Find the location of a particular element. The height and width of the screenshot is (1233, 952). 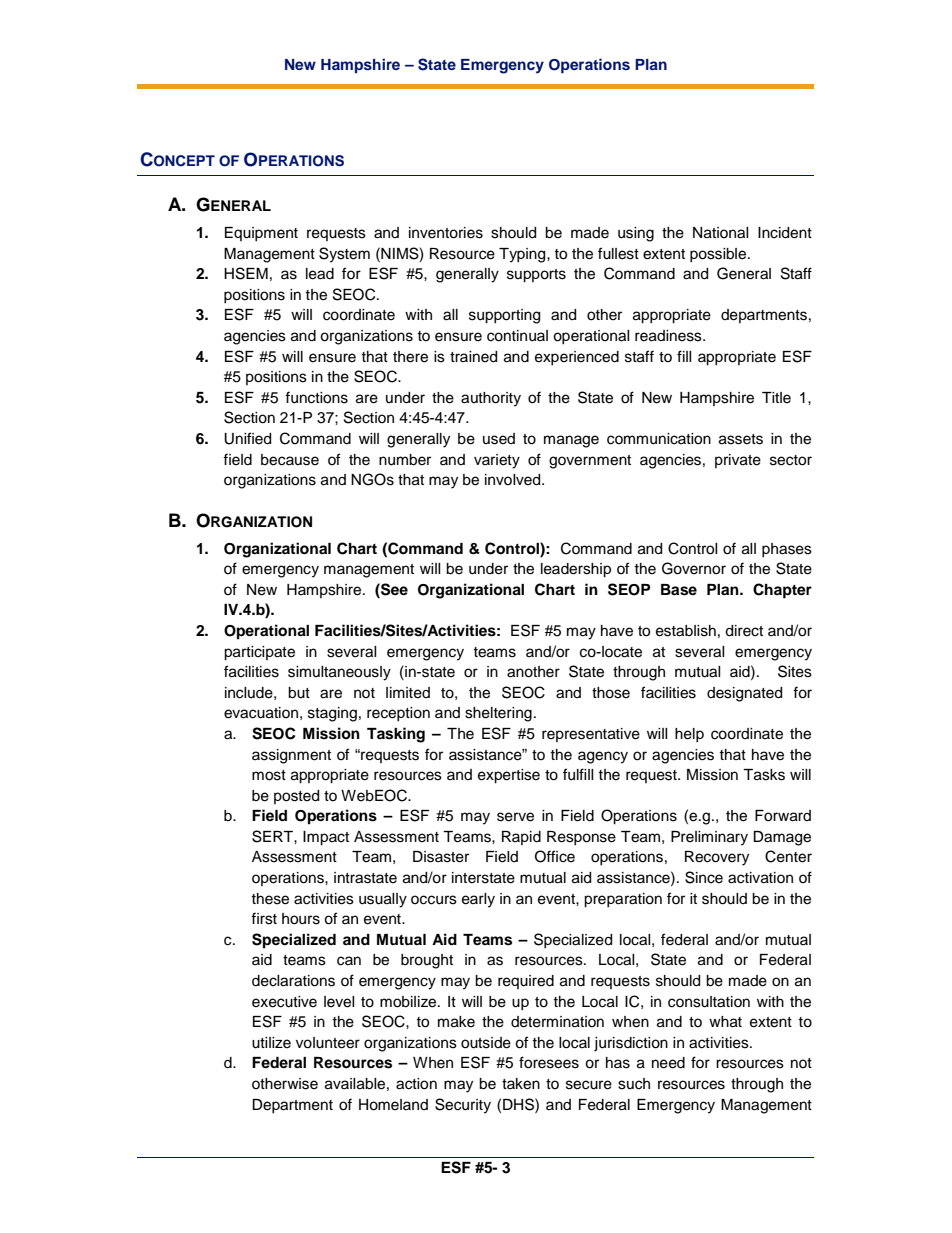

serve is located at coordinates (515, 817).
